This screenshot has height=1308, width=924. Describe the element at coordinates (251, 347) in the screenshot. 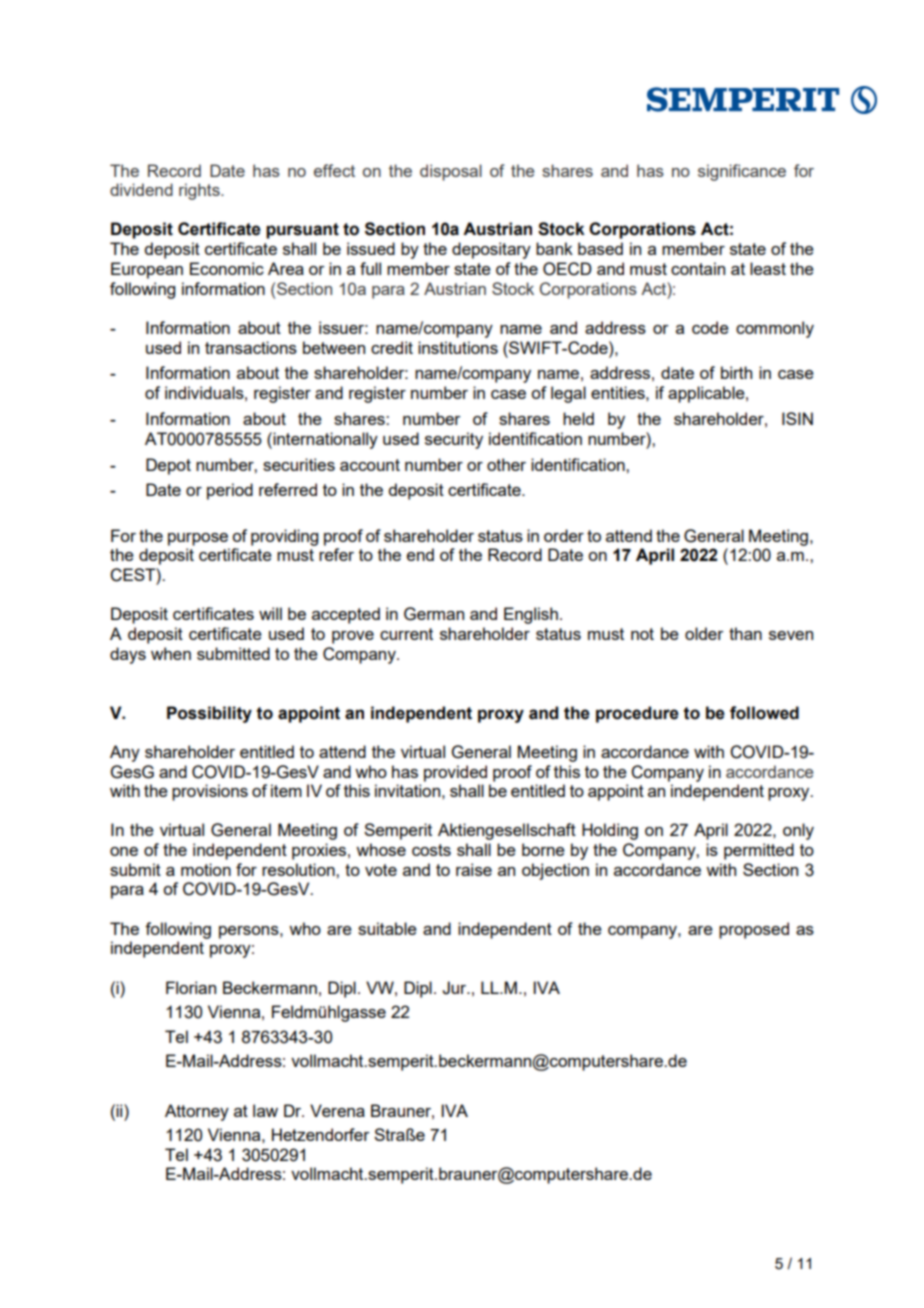

I see `transactions` at that location.
